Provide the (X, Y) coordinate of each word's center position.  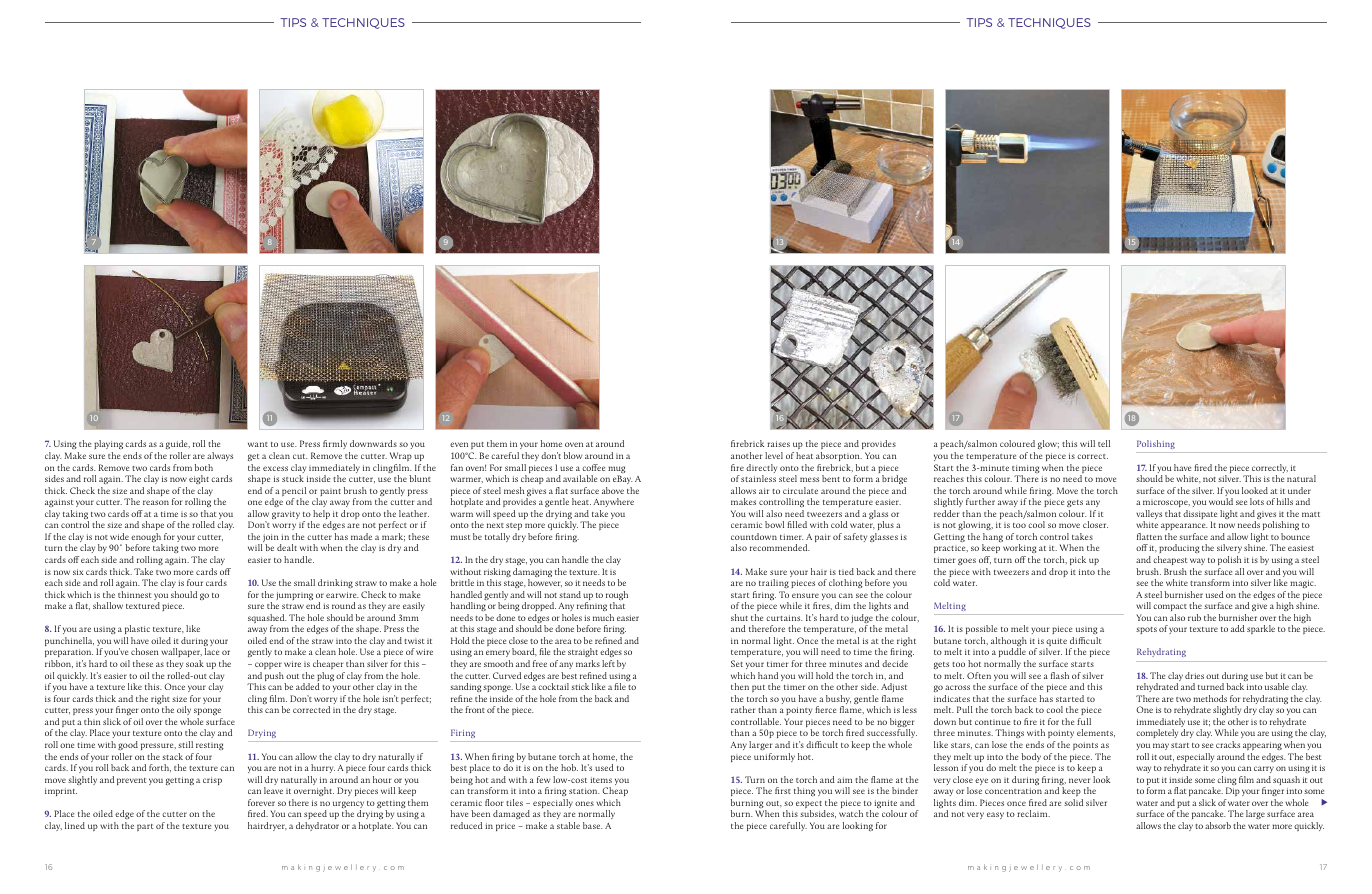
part (145, 827)
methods (1210, 698)
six (78, 572)
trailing (774, 583)
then (740, 686)
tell (1104, 443)
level (774, 455)
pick (1078, 560)
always (220, 456)
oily (184, 712)
